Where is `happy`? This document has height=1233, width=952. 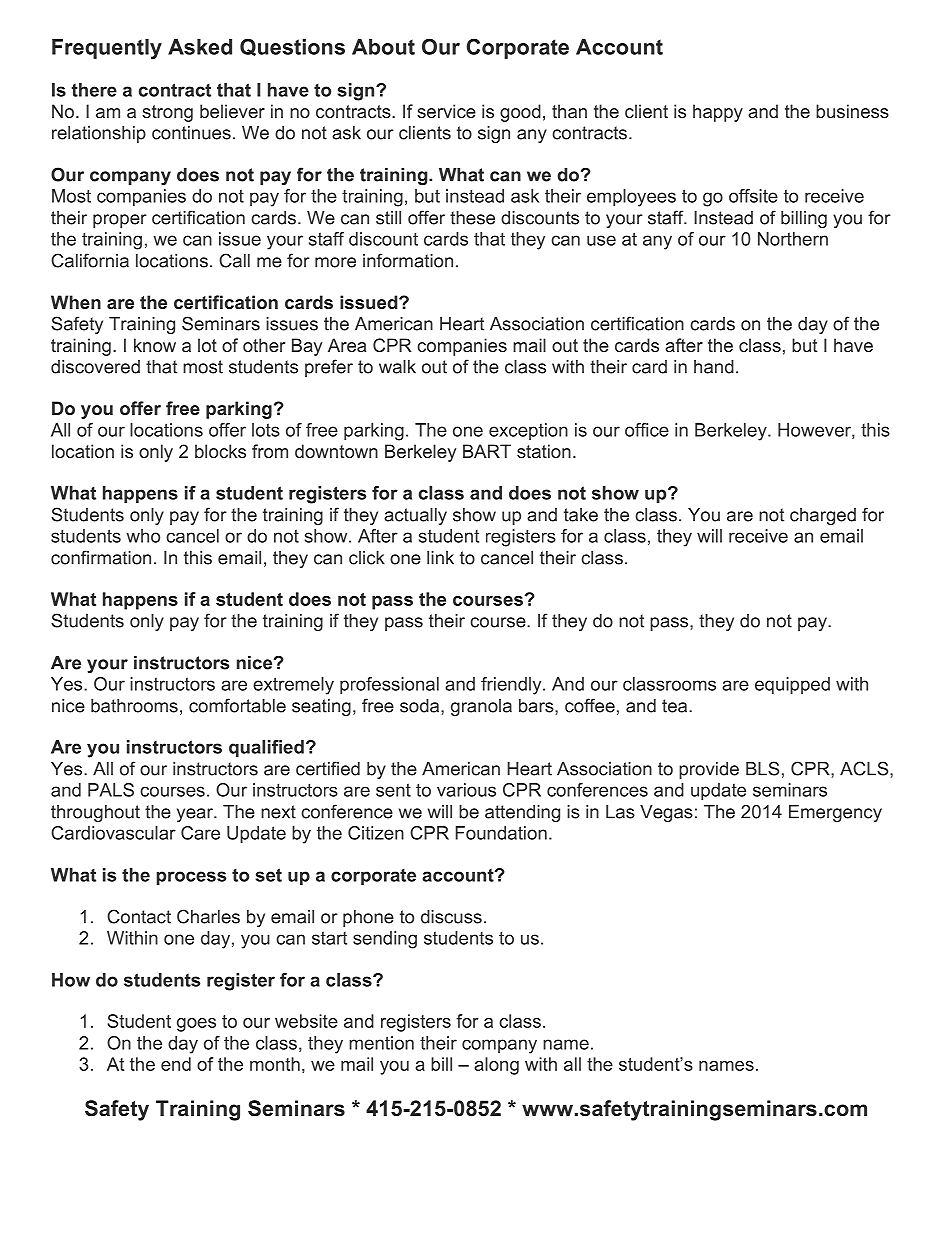 happy is located at coordinates (718, 113).
